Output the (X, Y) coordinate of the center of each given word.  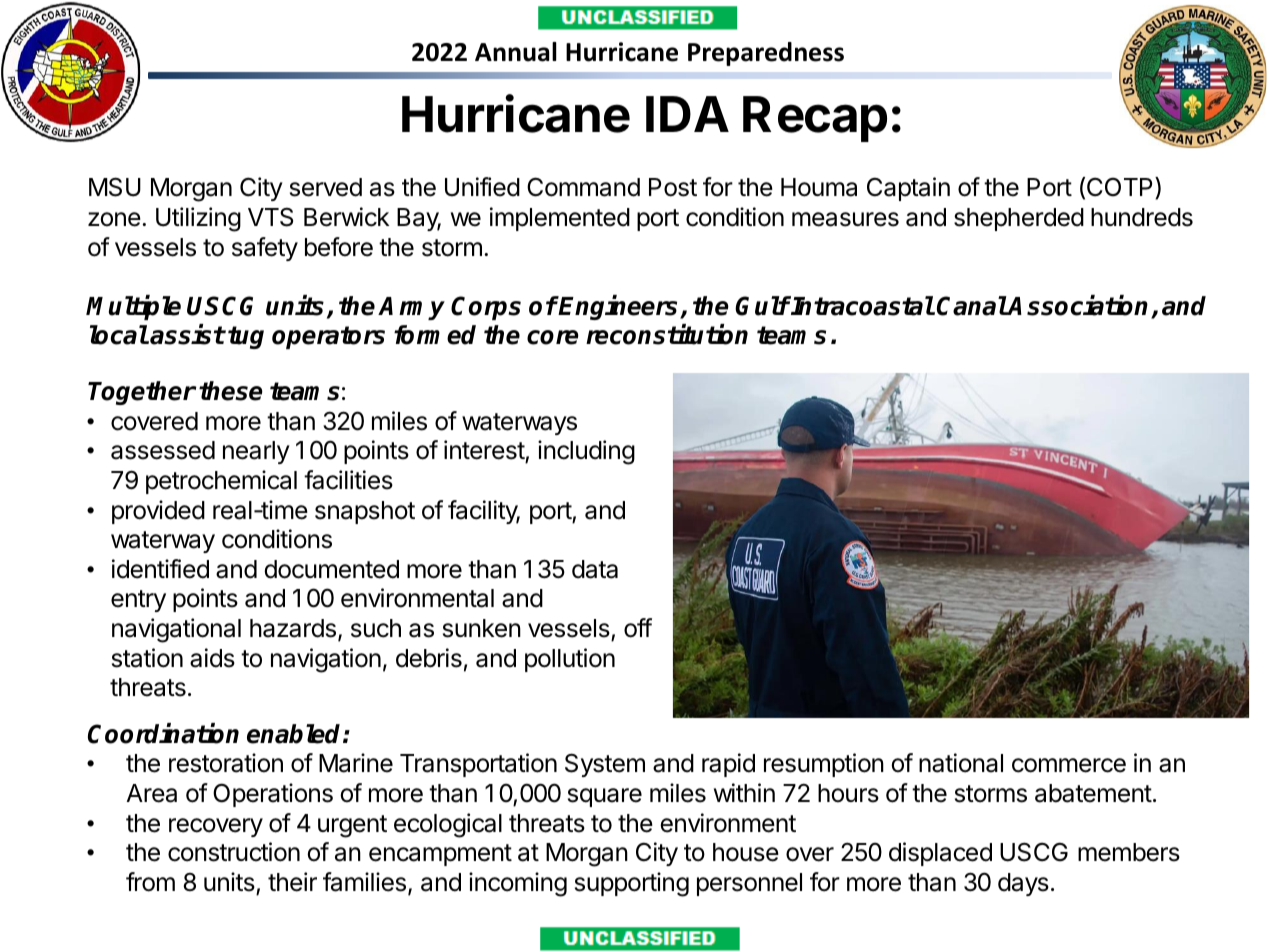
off (638, 628)
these (231, 391)
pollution (570, 660)
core (553, 337)
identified (160, 569)
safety (265, 249)
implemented (560, 219)
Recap (815, 119)
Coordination (163, 733)
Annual (516, 52)
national (961, 763)
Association (1079, 306)
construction (234, 852)
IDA (687, 114)
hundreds (1142, 217)
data (595, 569)
